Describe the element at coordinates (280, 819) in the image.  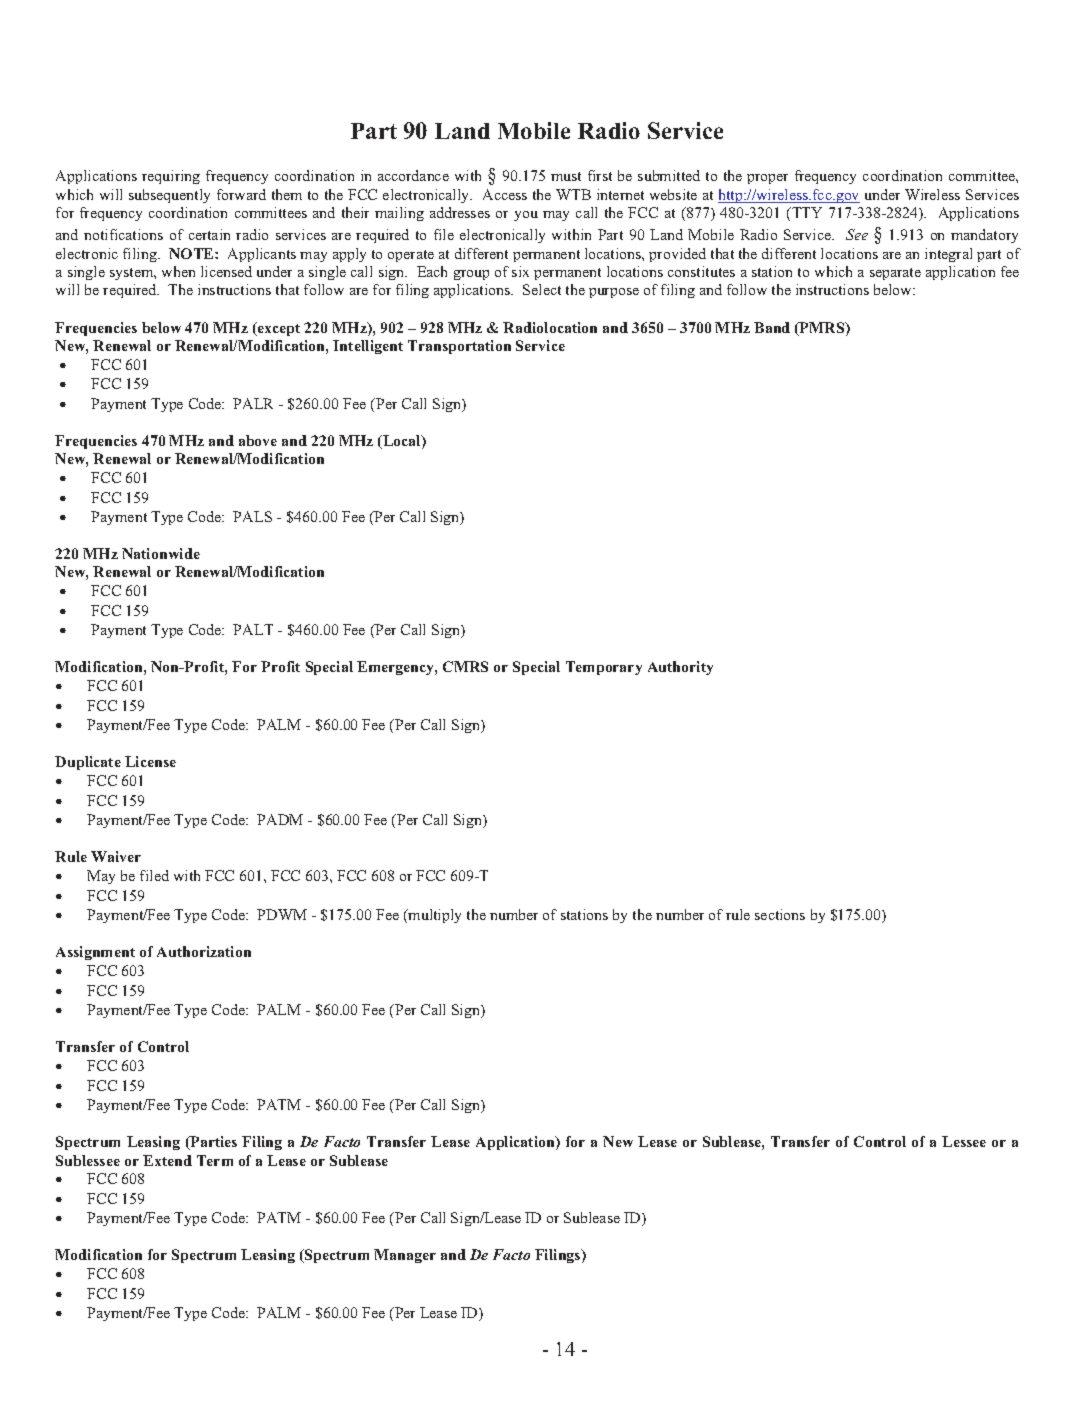
I see `PADM` at that location.
